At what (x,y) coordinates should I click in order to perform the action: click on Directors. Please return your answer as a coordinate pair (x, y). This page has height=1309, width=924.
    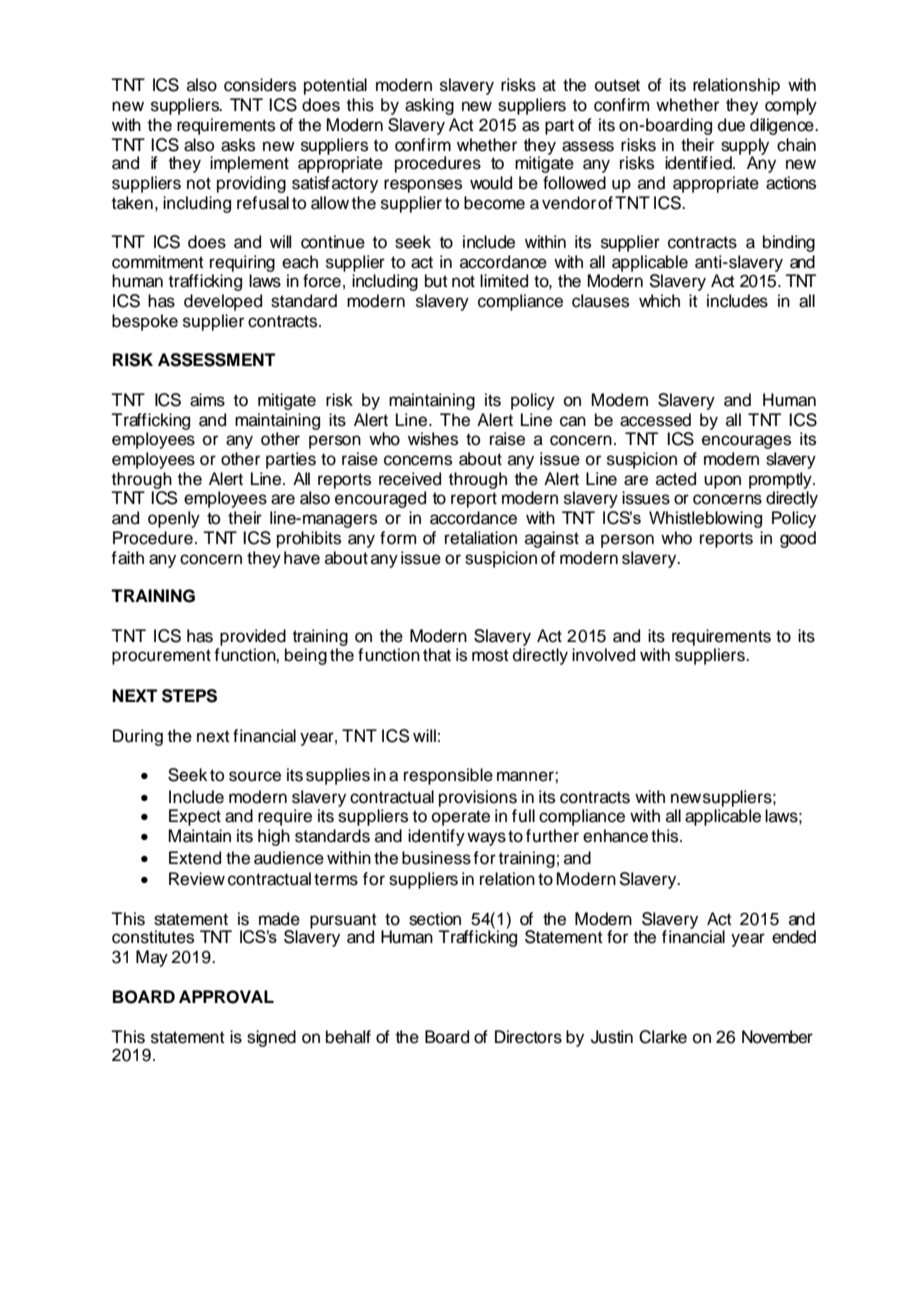
    Looking at the image, I should click on (528, 1037).
